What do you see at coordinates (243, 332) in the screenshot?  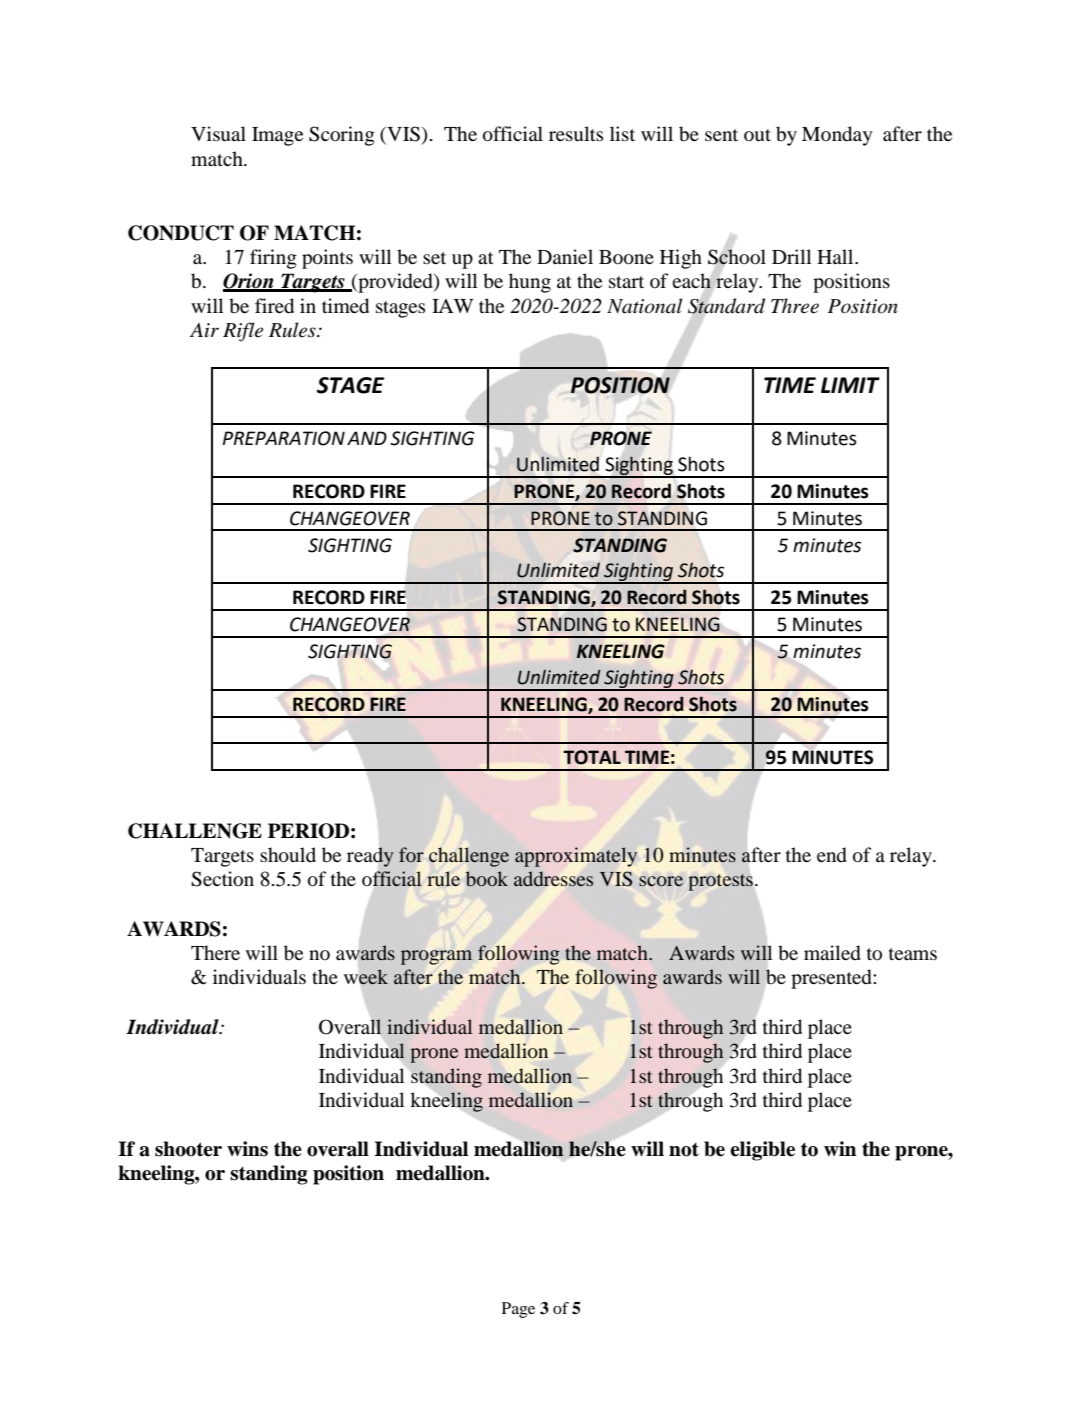 I see `Rifle` at bounding box center [243, 332].
